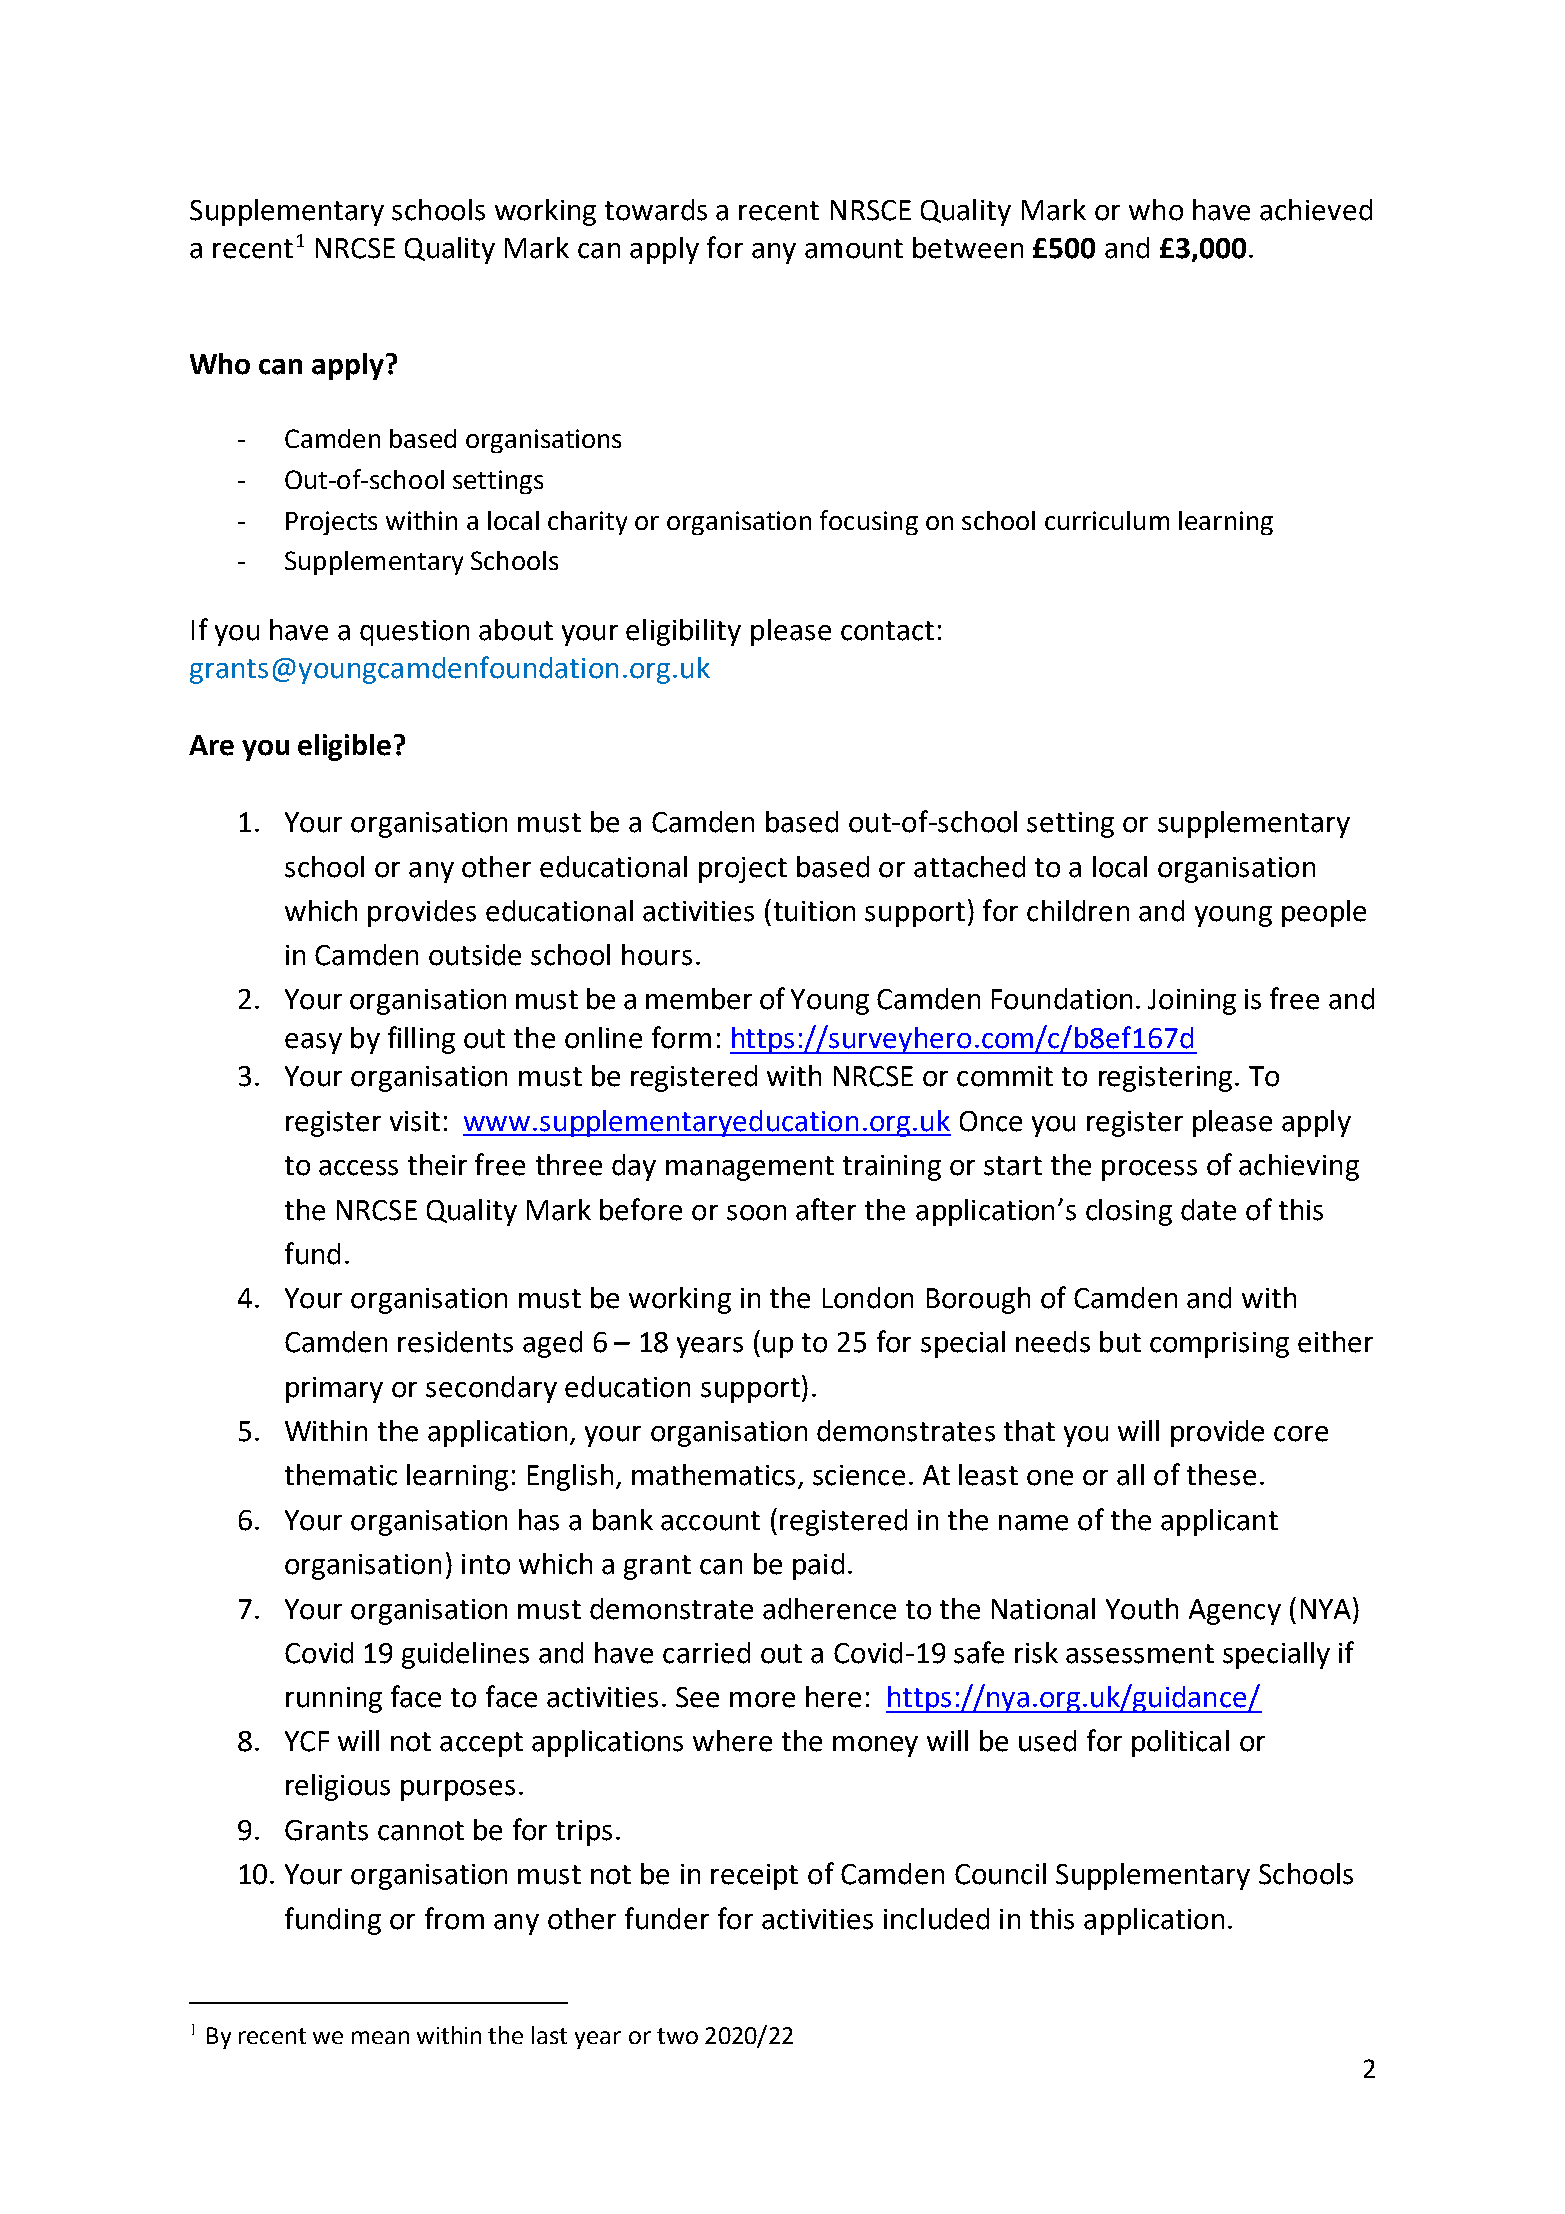 The image size is (1565, 2214). What do you see at coordinates (1316, 210) in the image?
I see `achieved` at bounding box center [1316, 210].
